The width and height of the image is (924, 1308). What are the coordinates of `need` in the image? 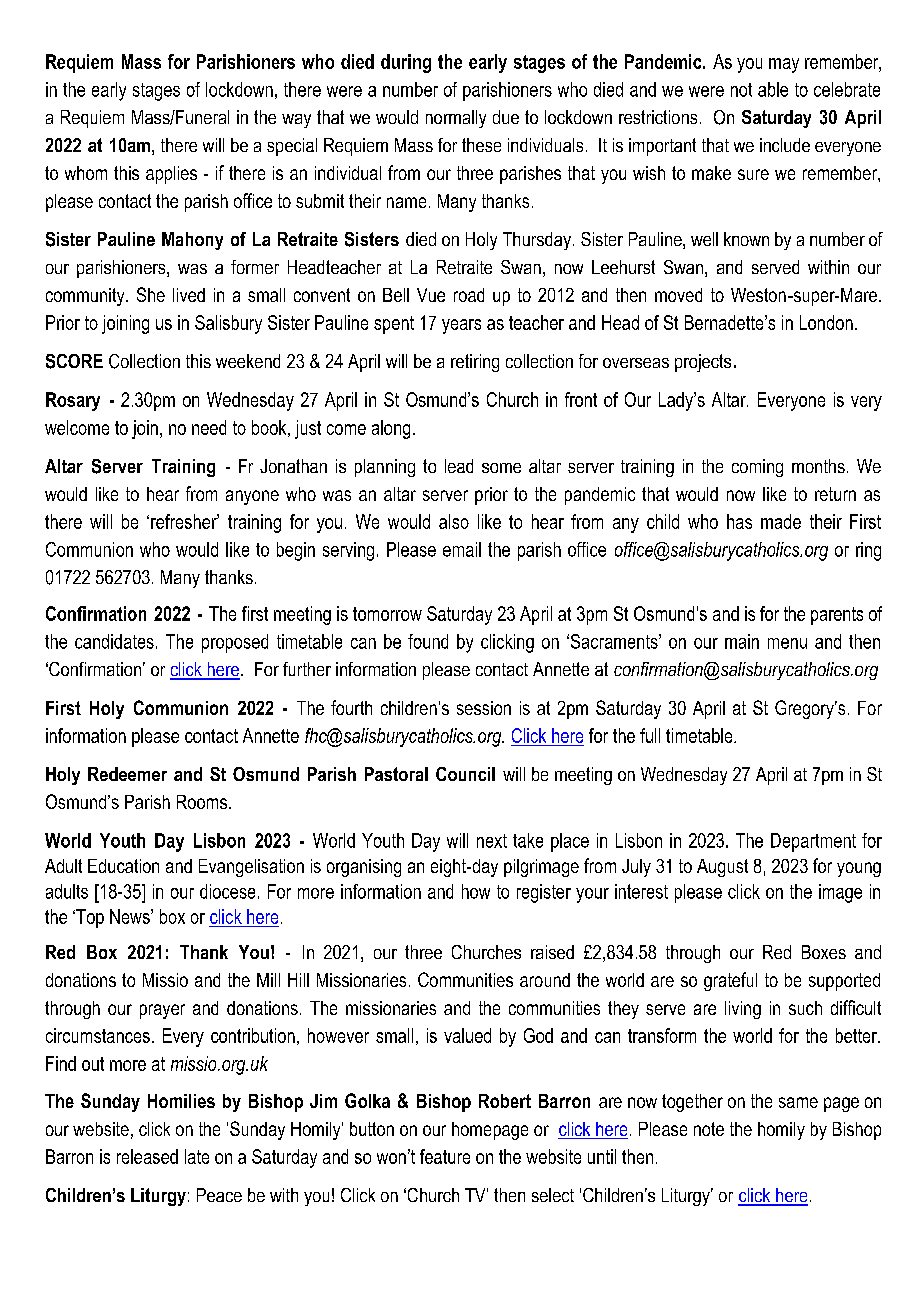 It's located at (209, 427).
